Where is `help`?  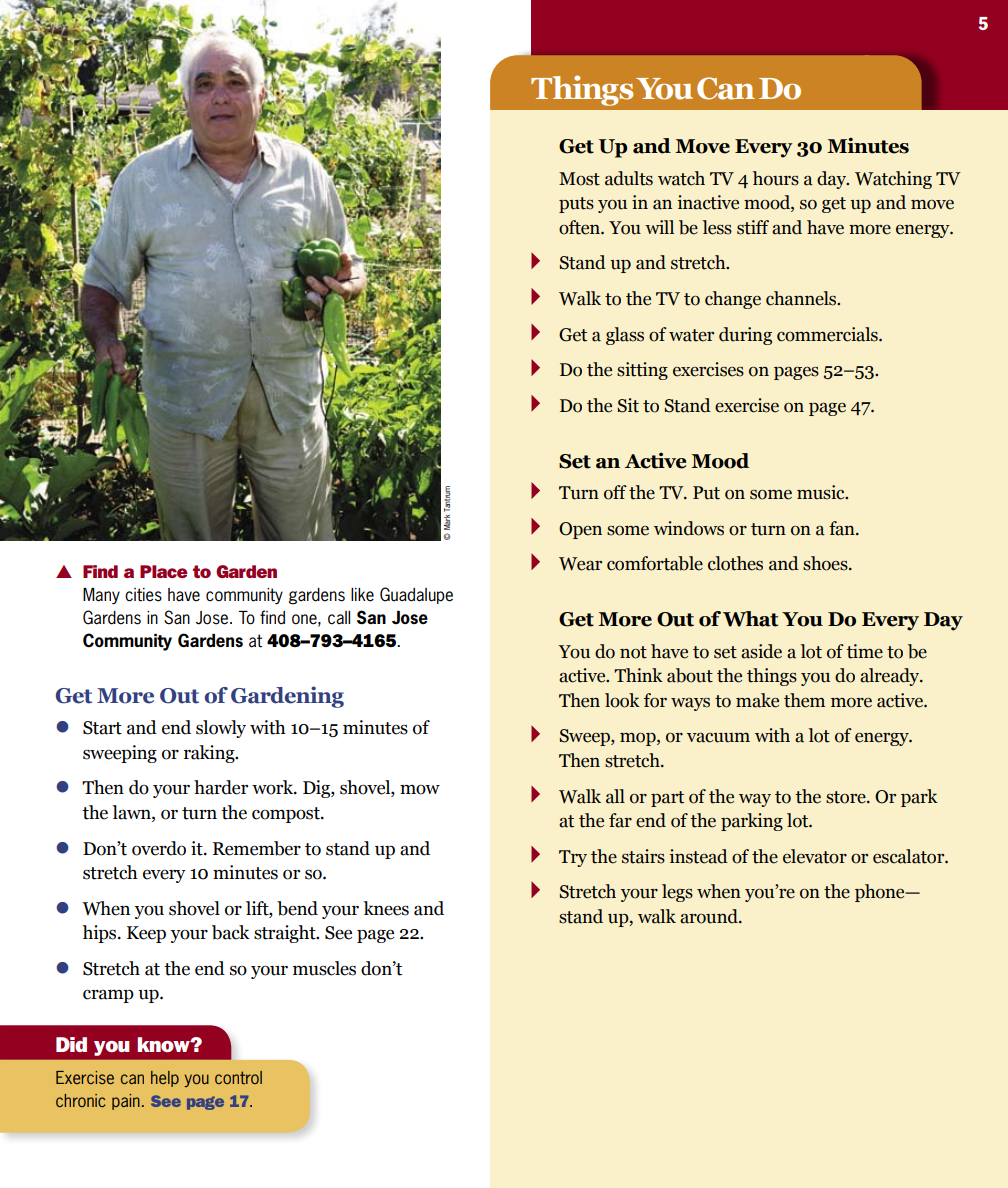
help is located at coordinates (165, 1079).
